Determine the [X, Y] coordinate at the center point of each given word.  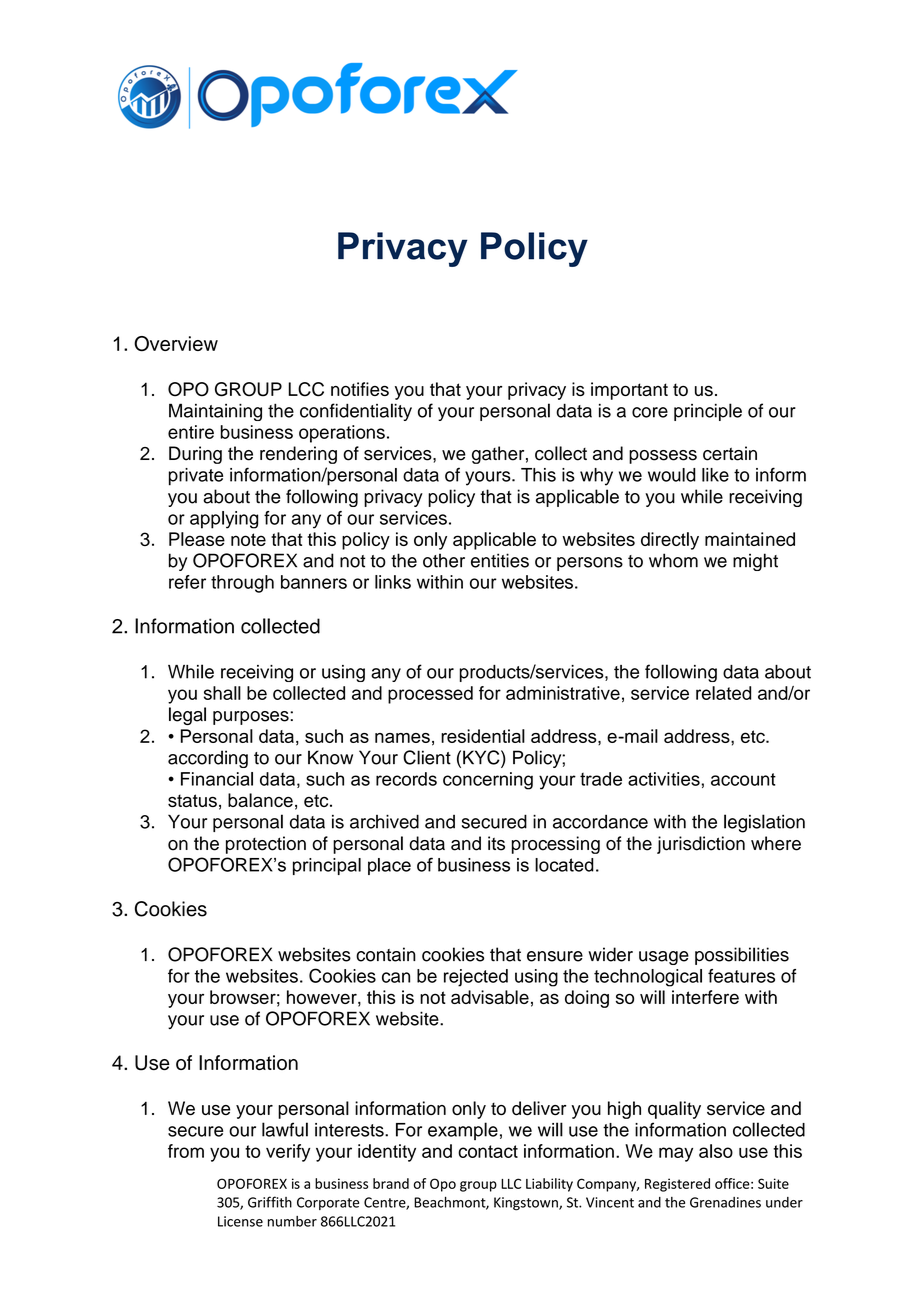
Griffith [270, 1202]
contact [488, 1151]
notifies [360, 389]
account [743, 779]
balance [260, 800]
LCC [306, 389]
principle [708, 412]
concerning [488, 781]
